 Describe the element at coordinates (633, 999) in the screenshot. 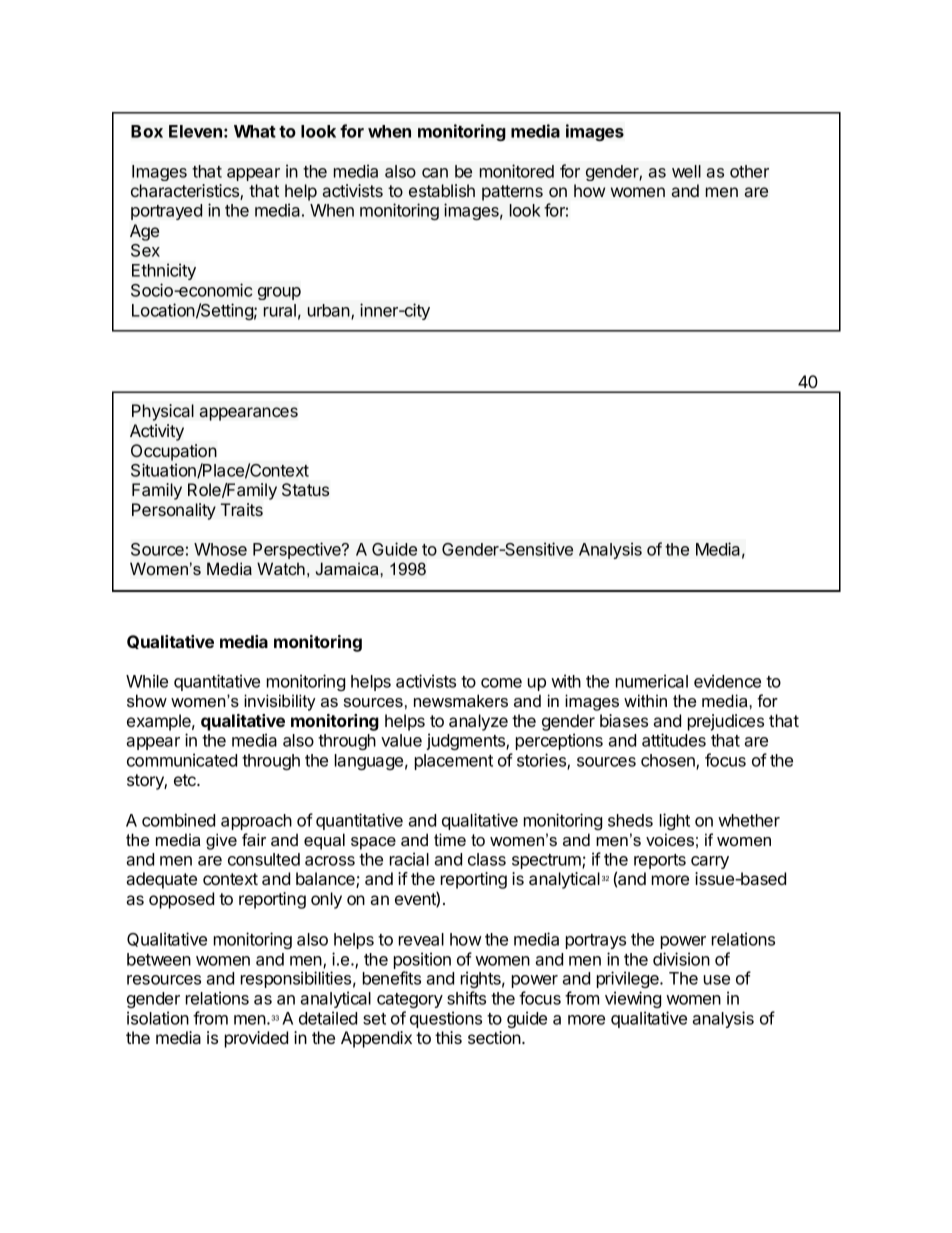

I see `viewing` at that location.
